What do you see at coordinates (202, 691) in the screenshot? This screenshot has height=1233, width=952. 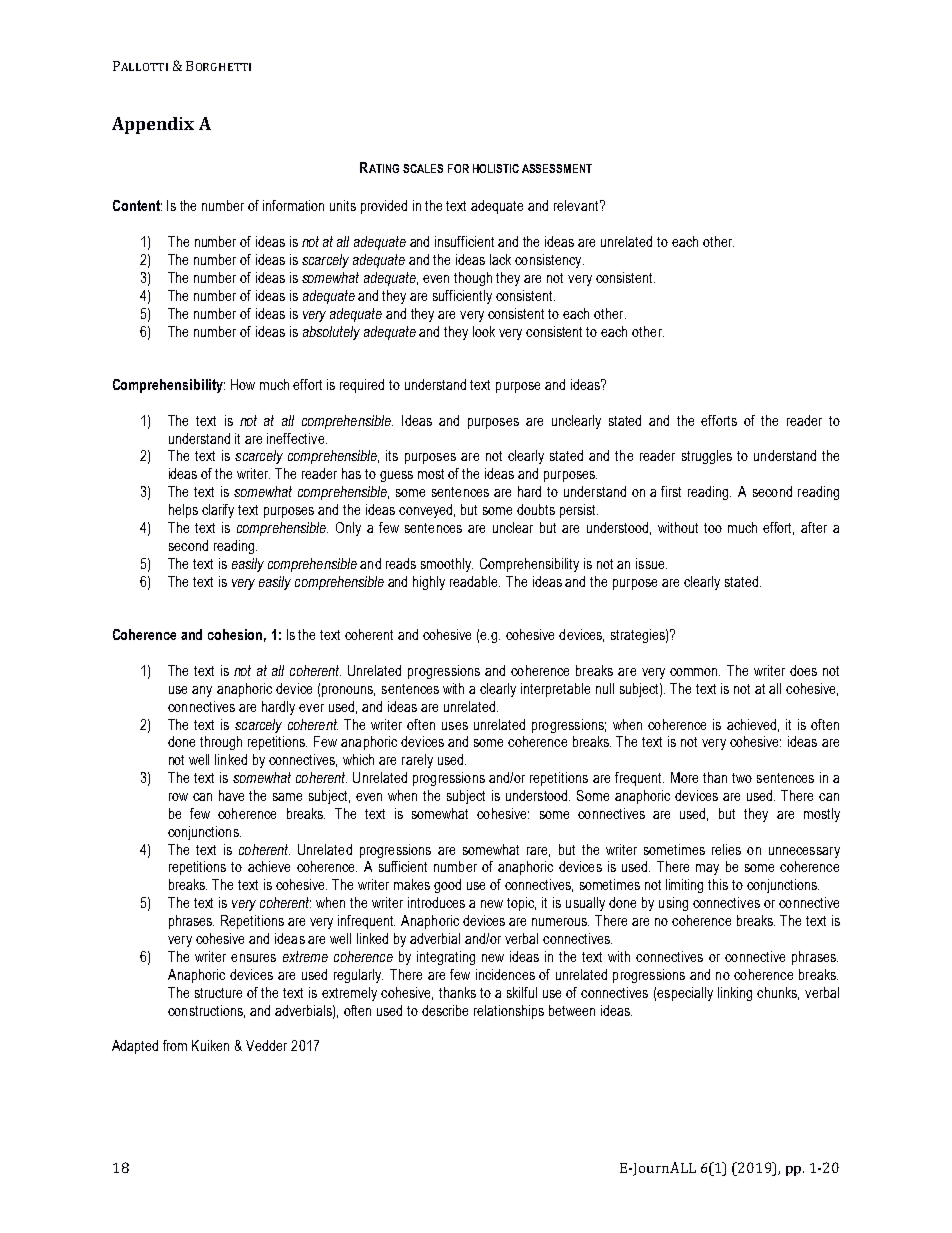 I see `any` at bounding box center [202, 691].
